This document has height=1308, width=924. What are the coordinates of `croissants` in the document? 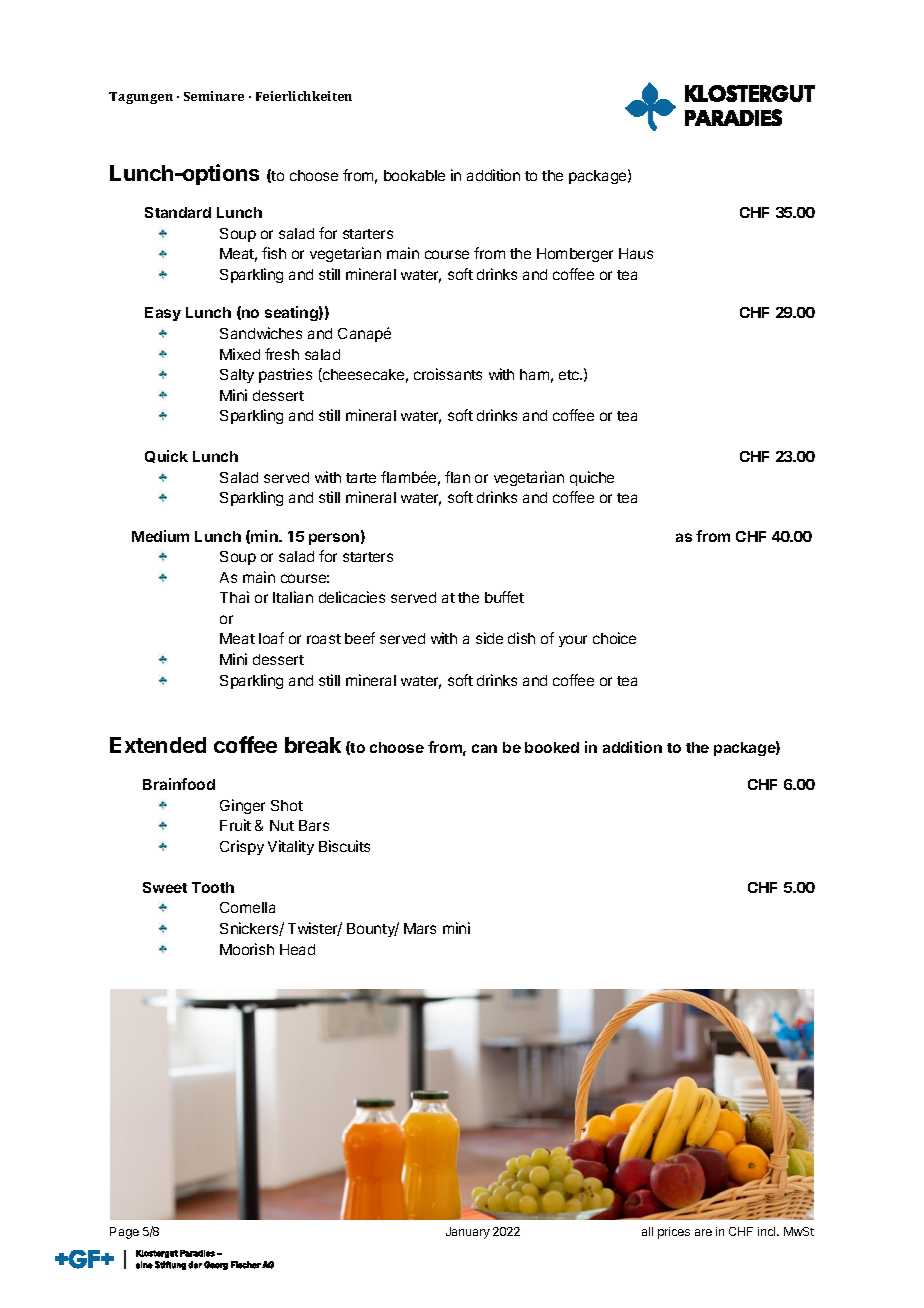 It's located at (448, 374).
